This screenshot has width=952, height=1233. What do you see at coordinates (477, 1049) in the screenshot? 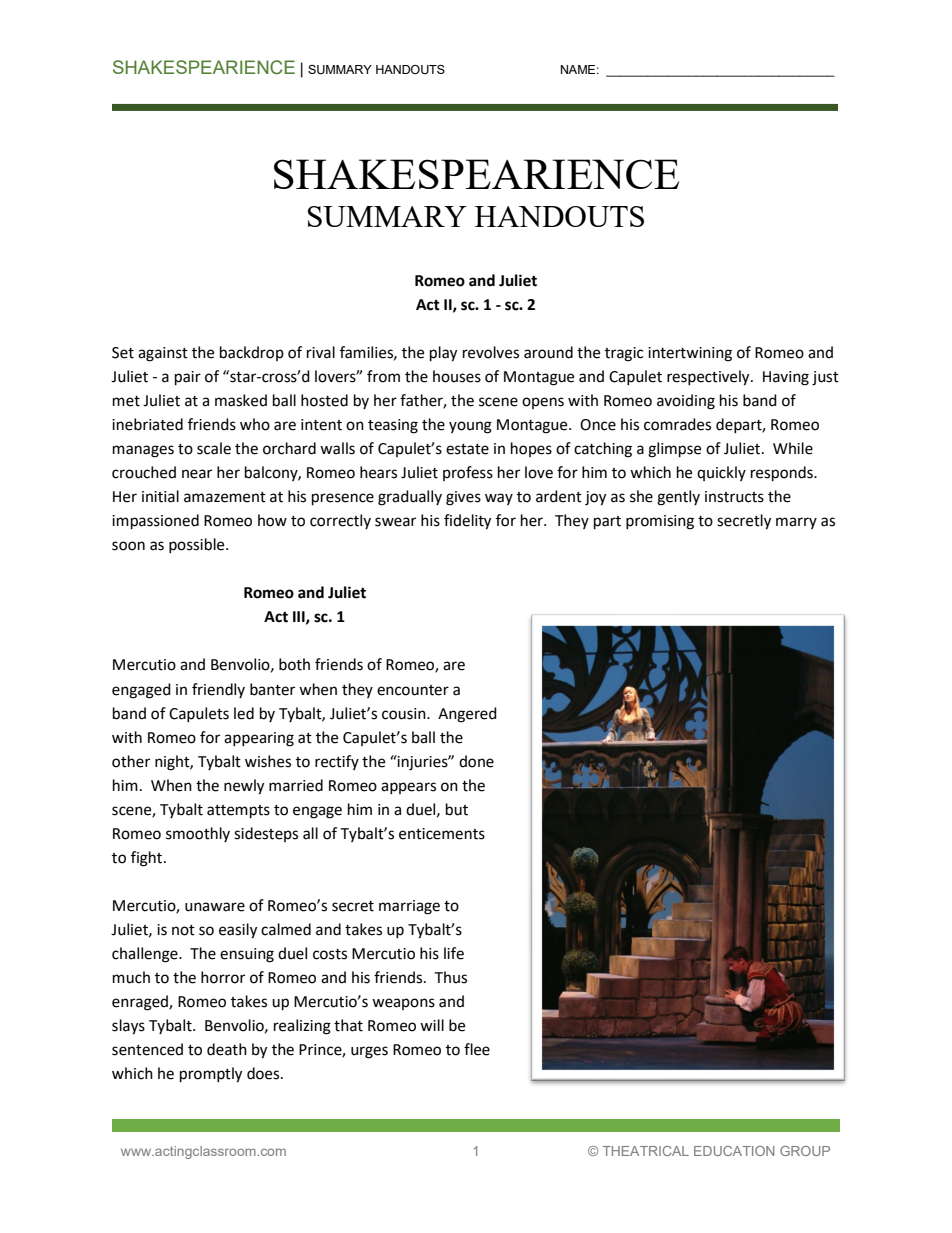
I see `flee` at bounding box center [477, 1049].
